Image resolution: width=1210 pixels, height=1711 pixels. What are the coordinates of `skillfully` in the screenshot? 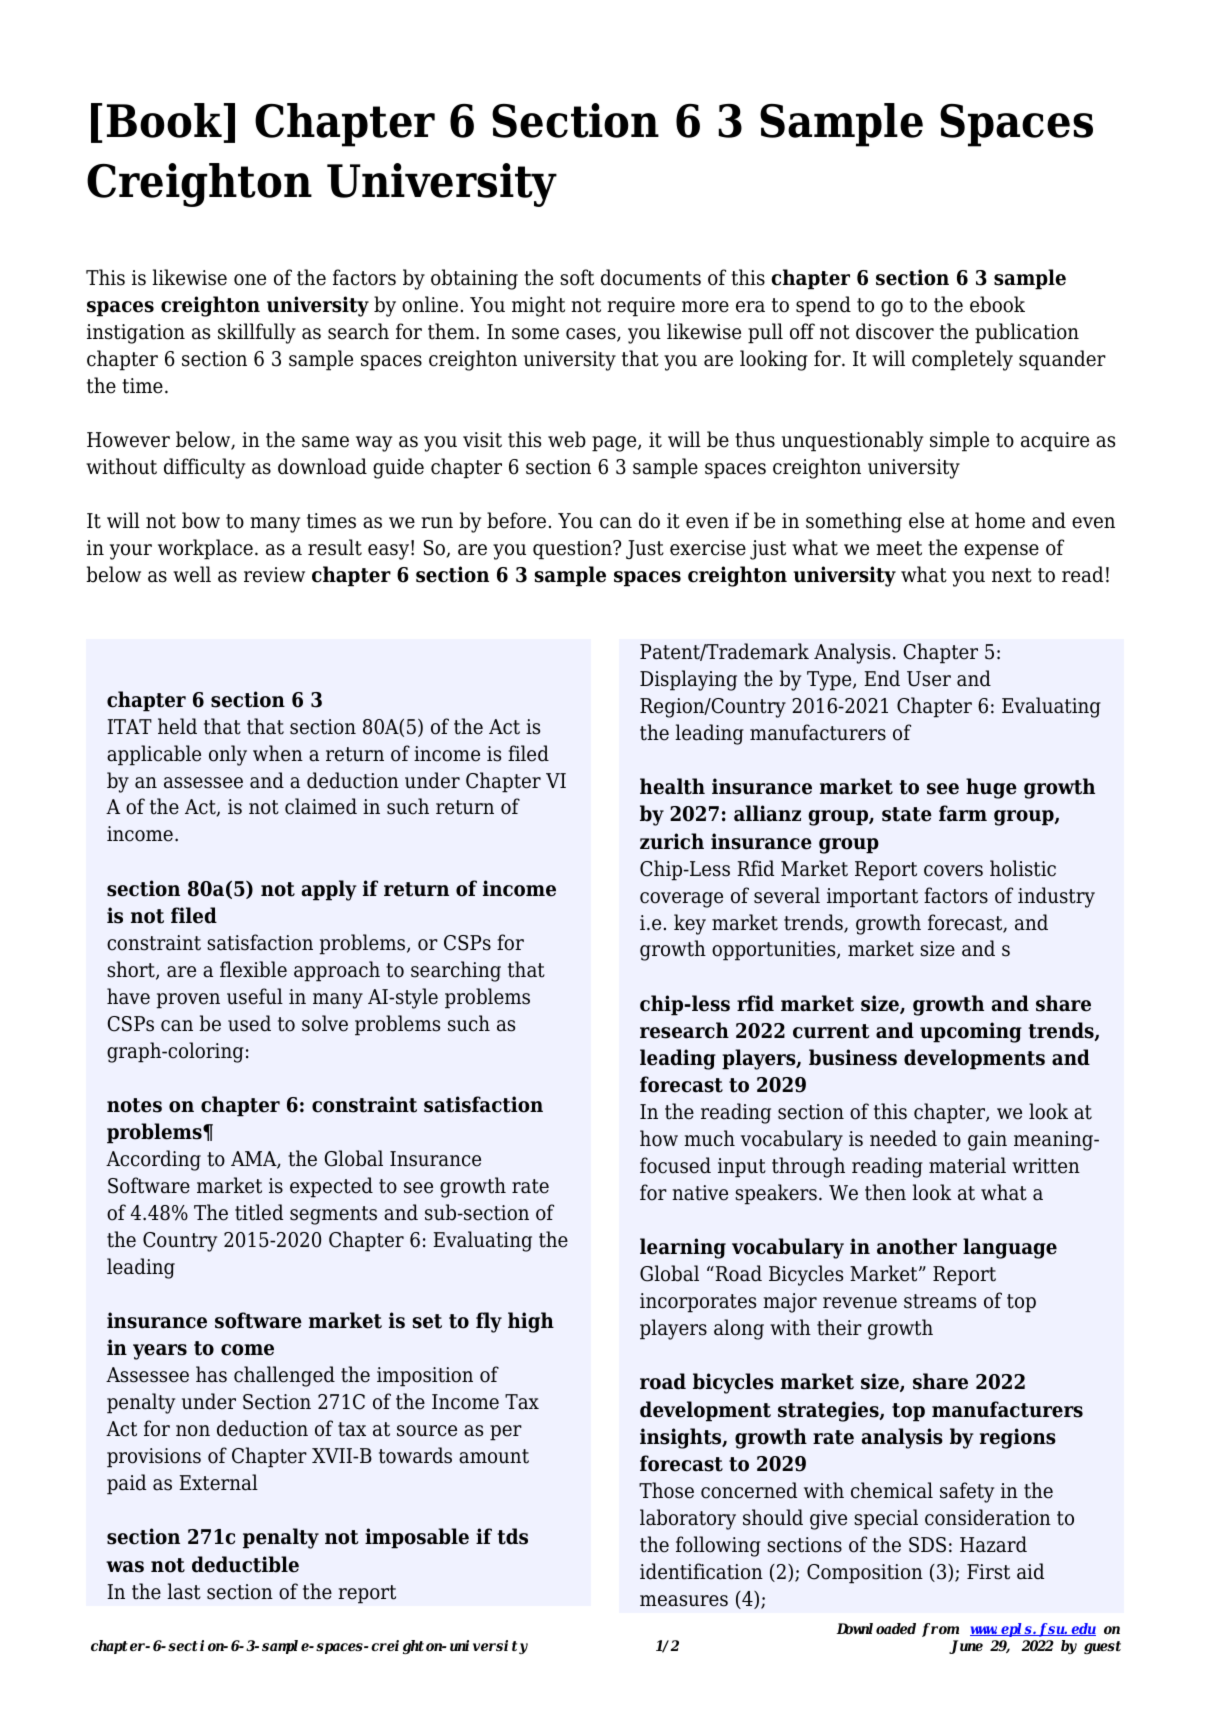 It's located at (257, 333).
